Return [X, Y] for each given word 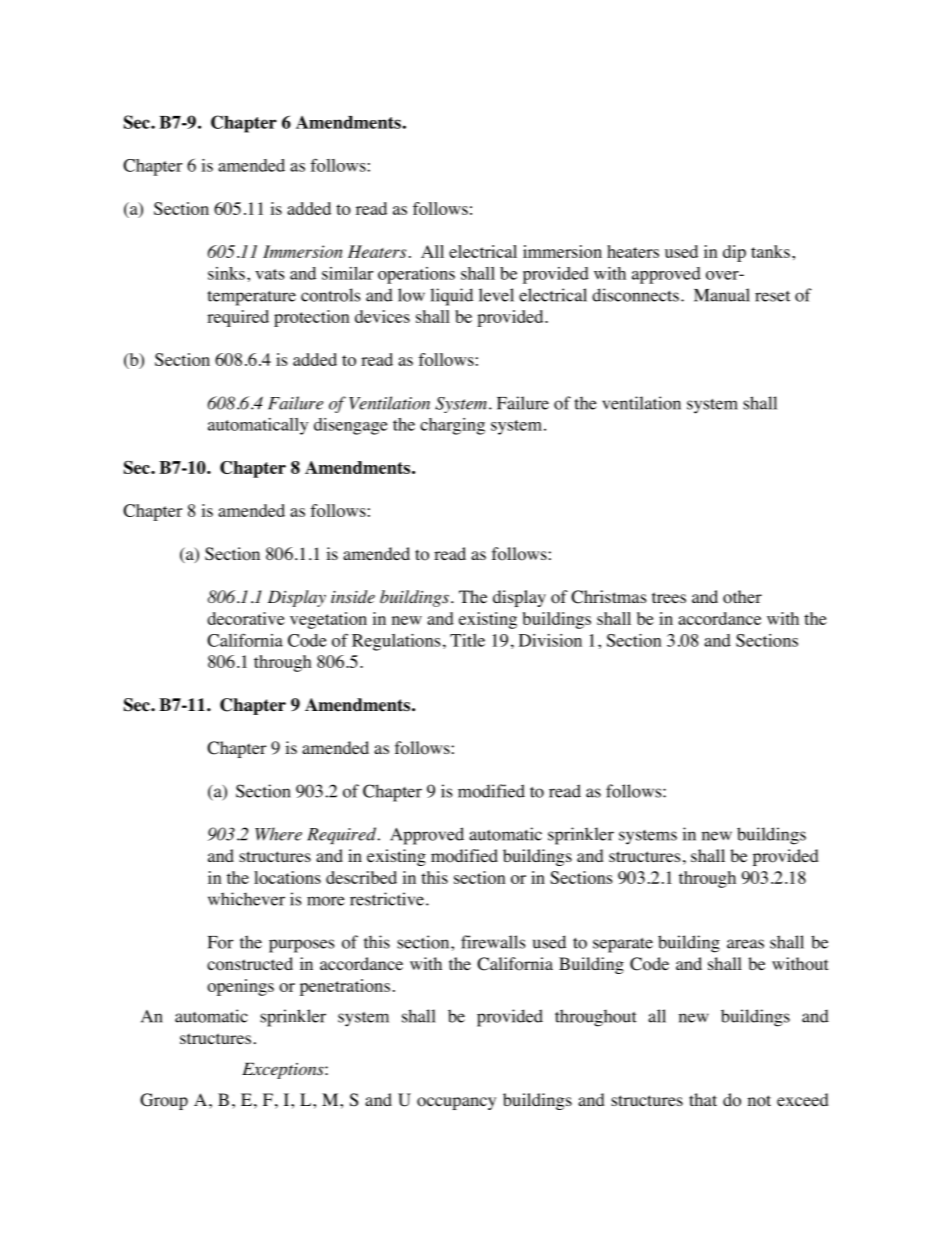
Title [467, 640]
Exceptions [284, 1071]
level [496, 295]
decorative [246, 618]
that [703, 1099]
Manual [722, 295]
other [742, 597]
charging [452, 426]
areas [745, 944]
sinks [226, 273]
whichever [246, 899]
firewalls [493, 942]
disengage [351, 426]
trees [669, 597]
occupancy [456, 1103]
